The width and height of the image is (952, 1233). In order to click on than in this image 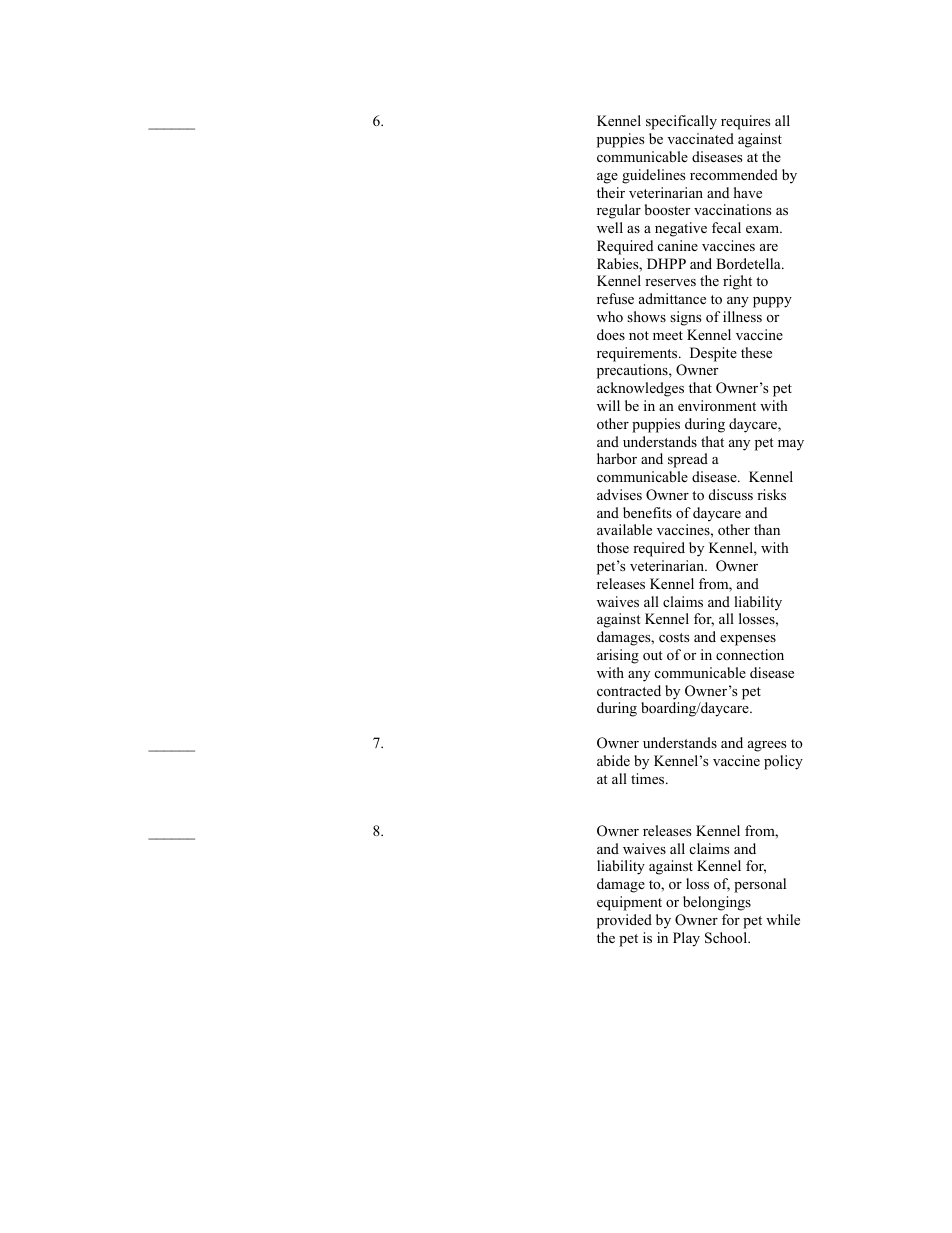, I will do `click(767, 529)`.
